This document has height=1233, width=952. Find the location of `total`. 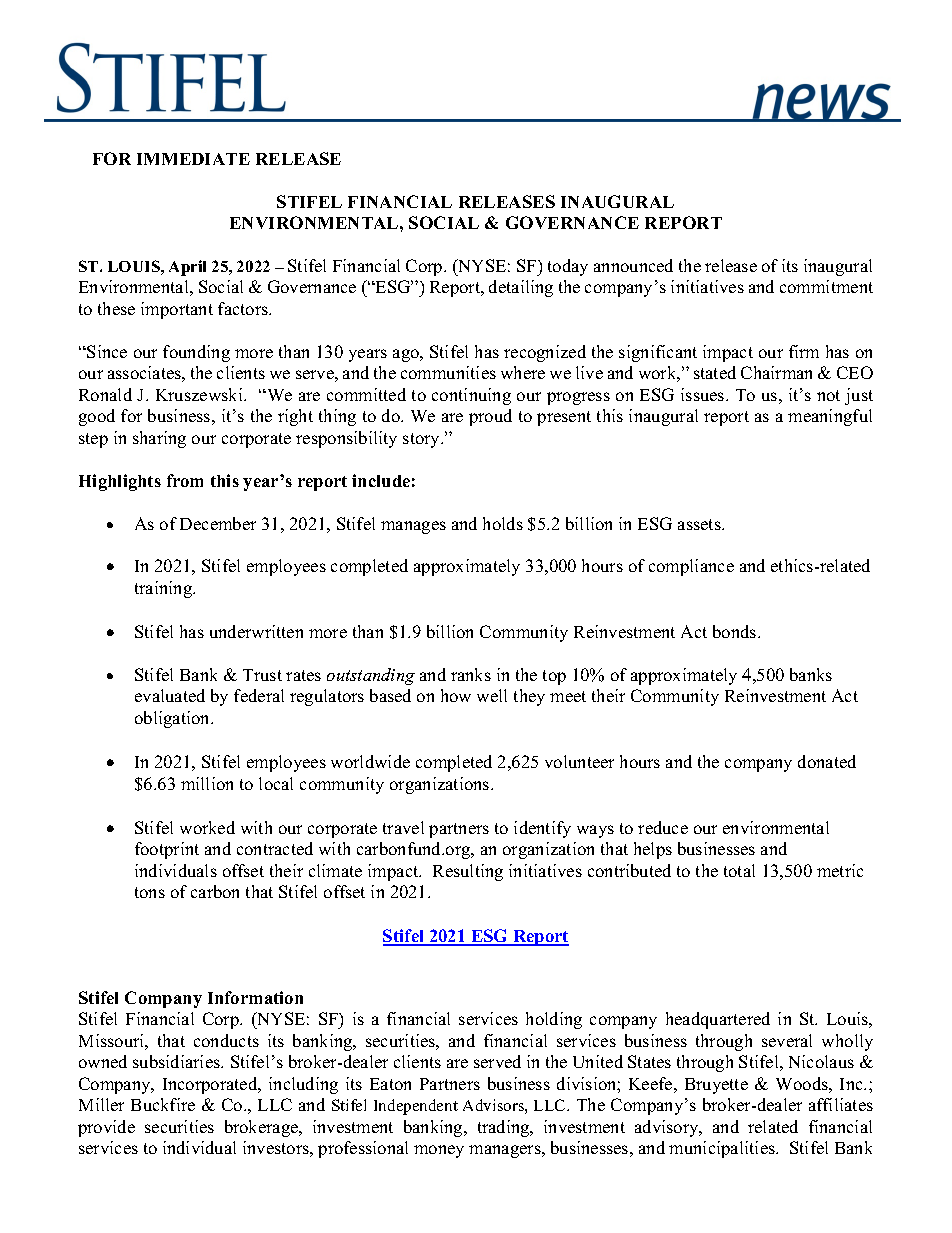

total is located at coordinates (739, 870).
